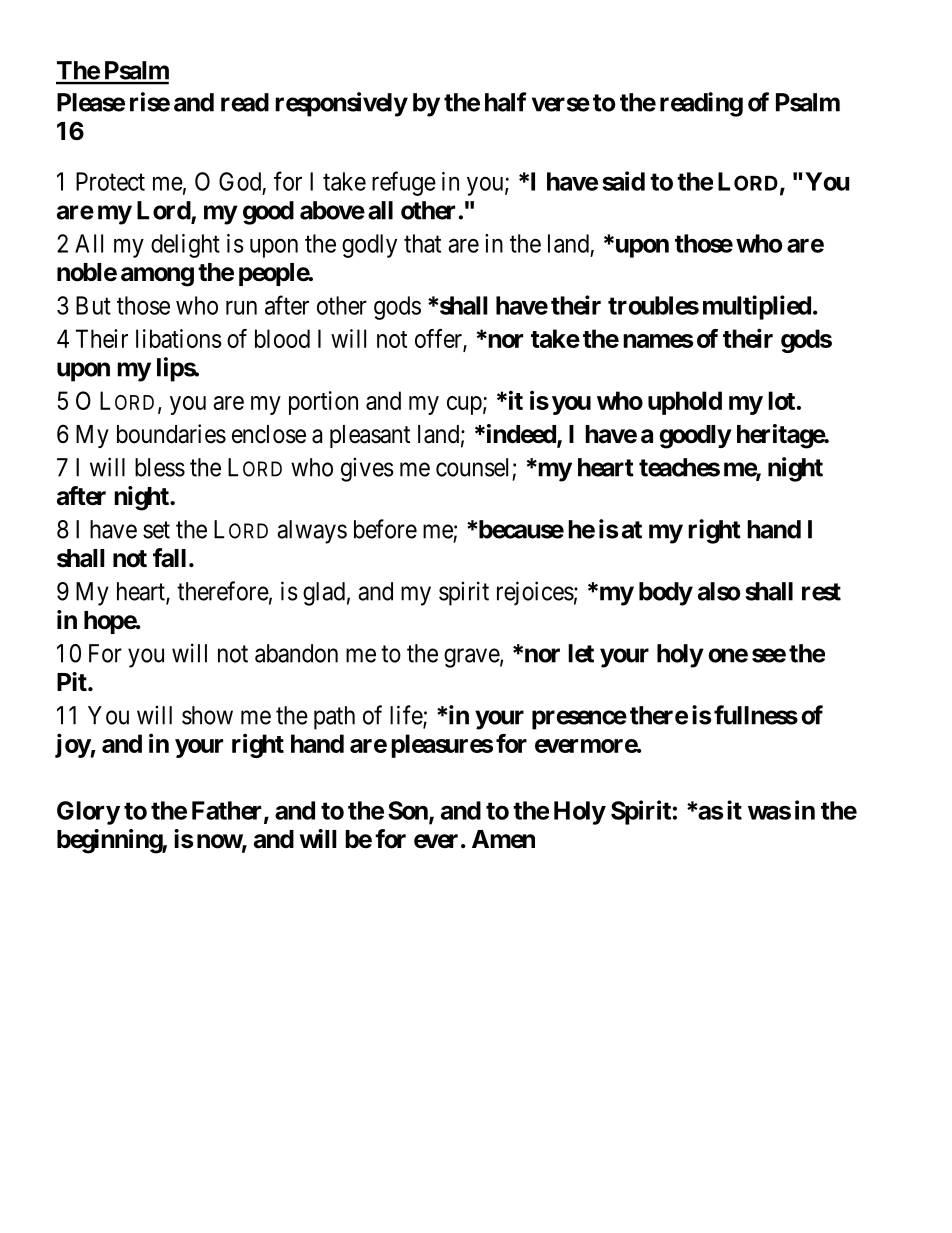 The width and height of the page is (952, 1233). I want to click on body, so click(666, 594).
